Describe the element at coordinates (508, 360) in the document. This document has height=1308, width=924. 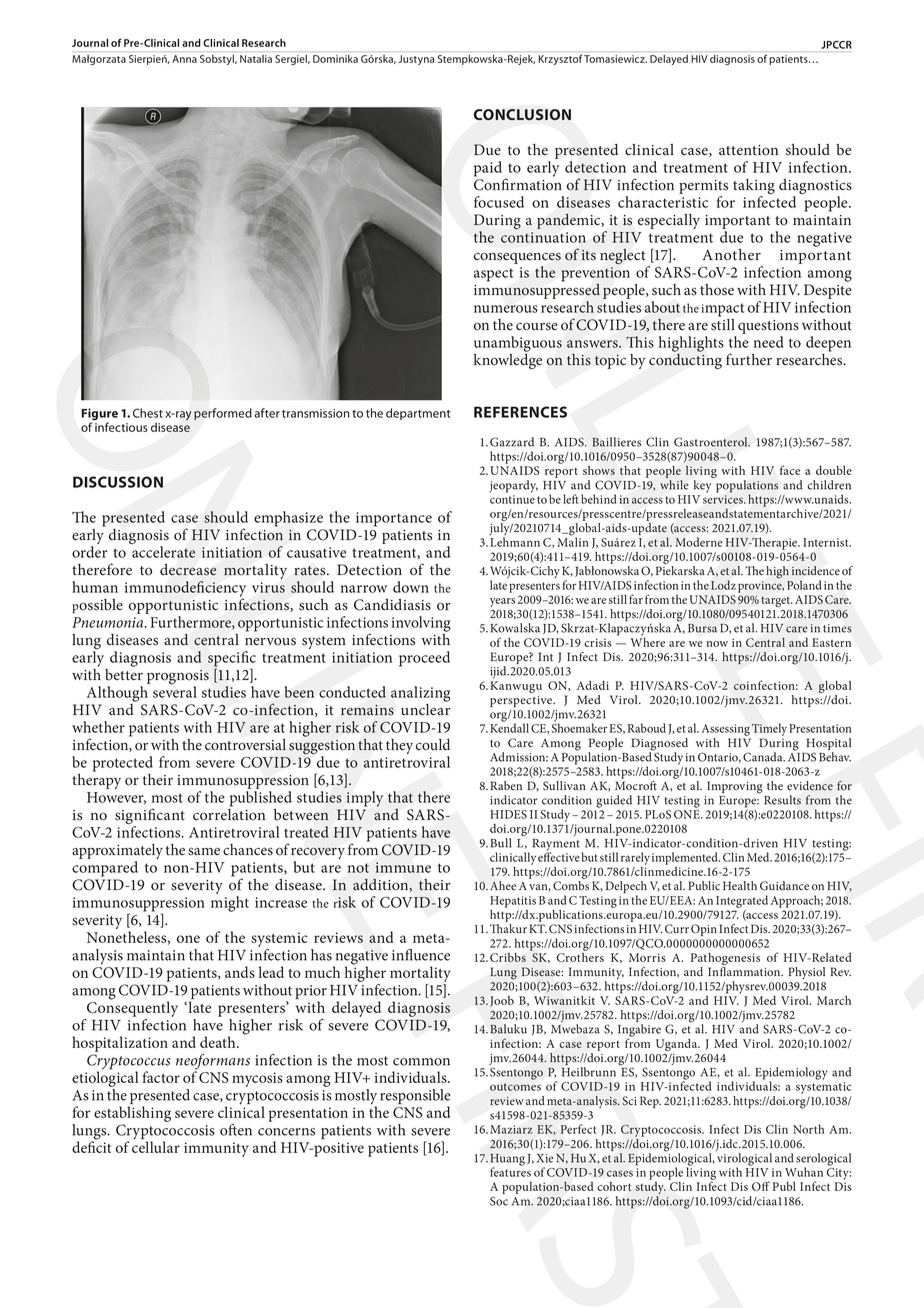
I see `knowledge` at that location.
